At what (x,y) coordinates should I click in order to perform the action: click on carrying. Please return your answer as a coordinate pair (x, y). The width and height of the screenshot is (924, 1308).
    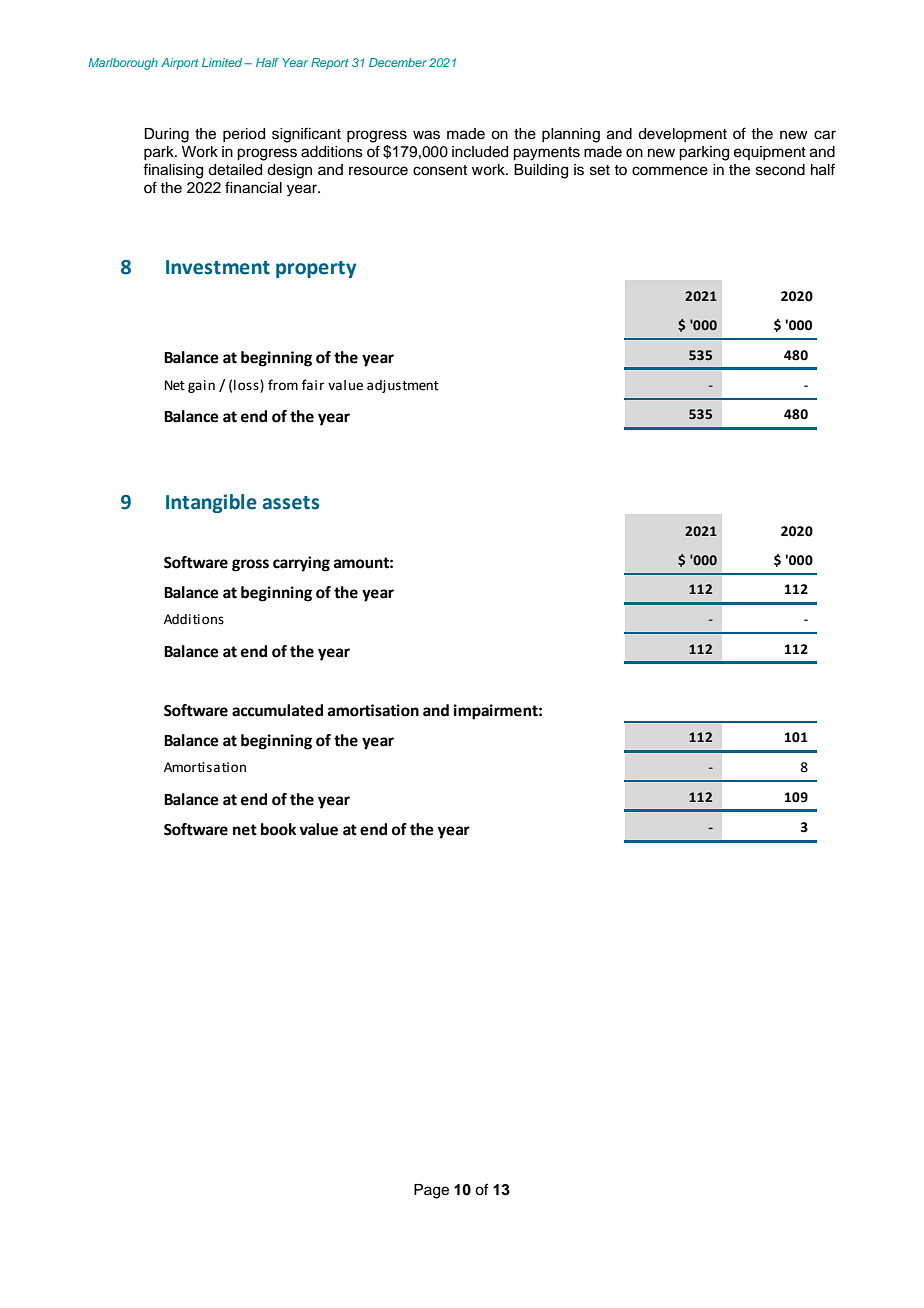
    Looking at the image, I should click on (301, 564).
